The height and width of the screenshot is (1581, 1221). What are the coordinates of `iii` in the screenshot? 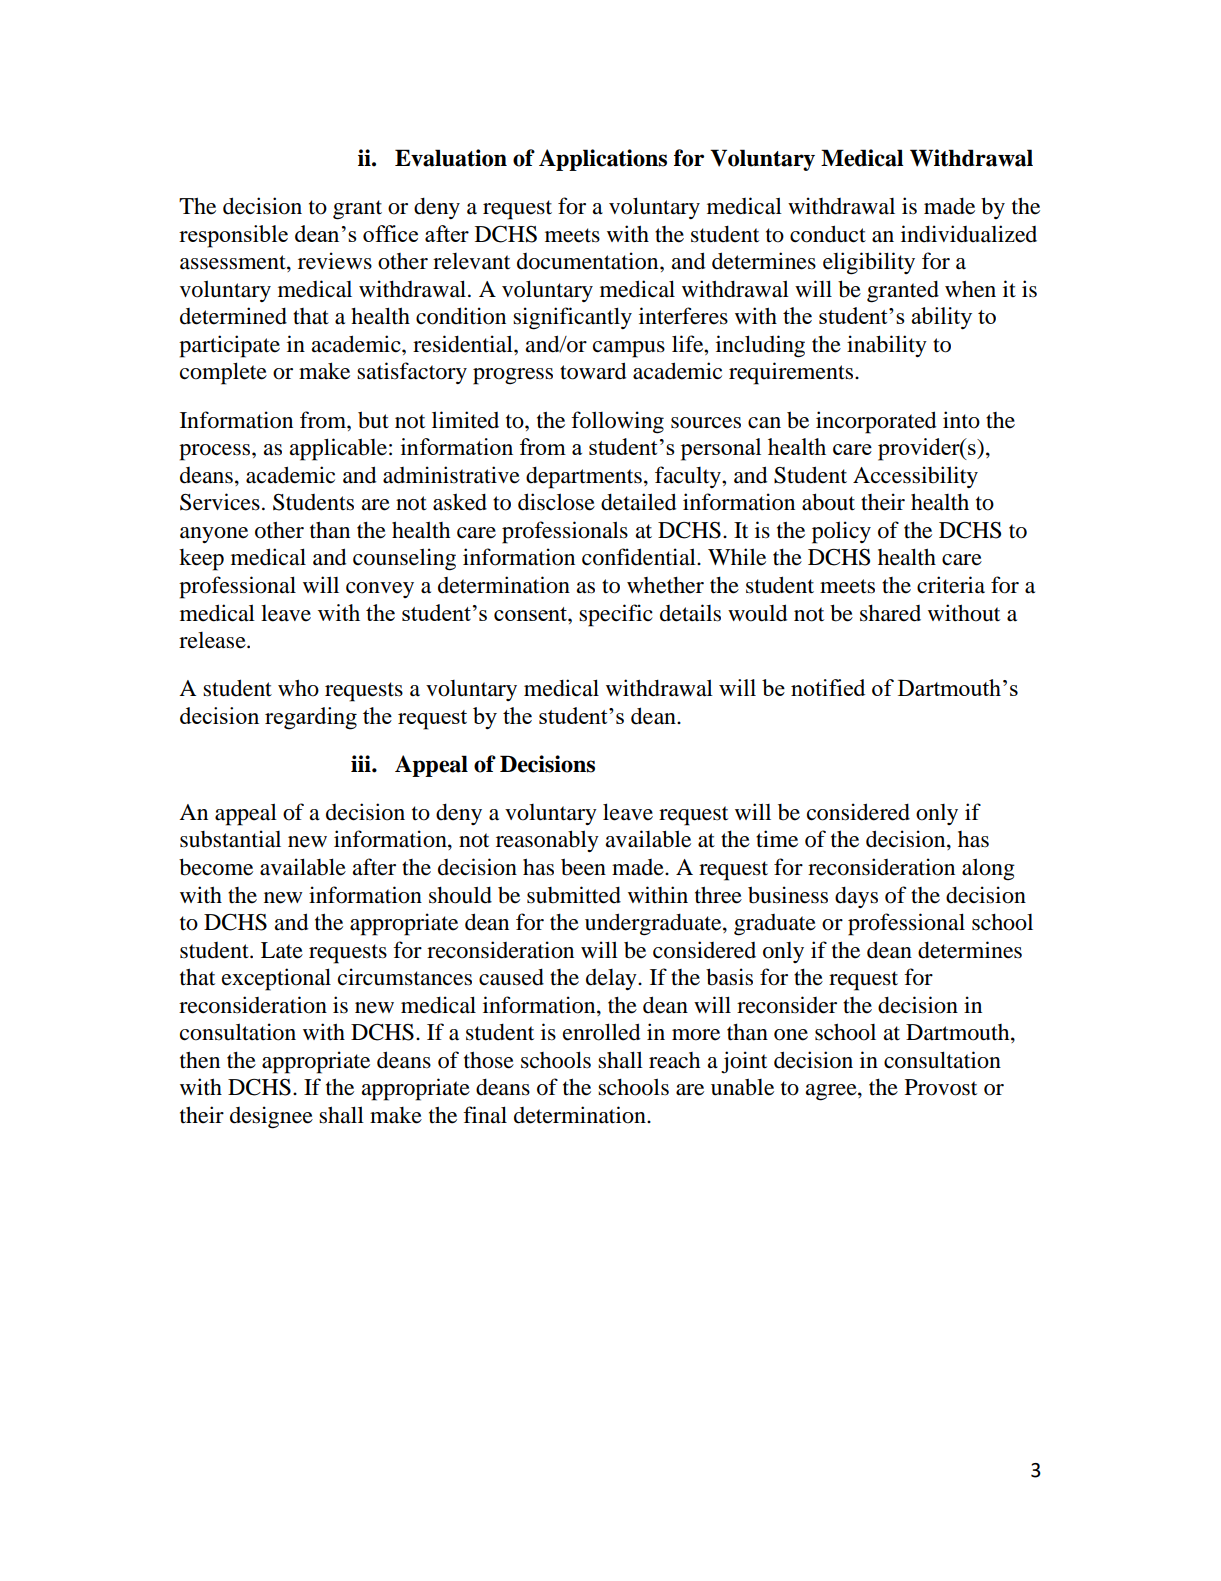 It's located at (362, 763).
